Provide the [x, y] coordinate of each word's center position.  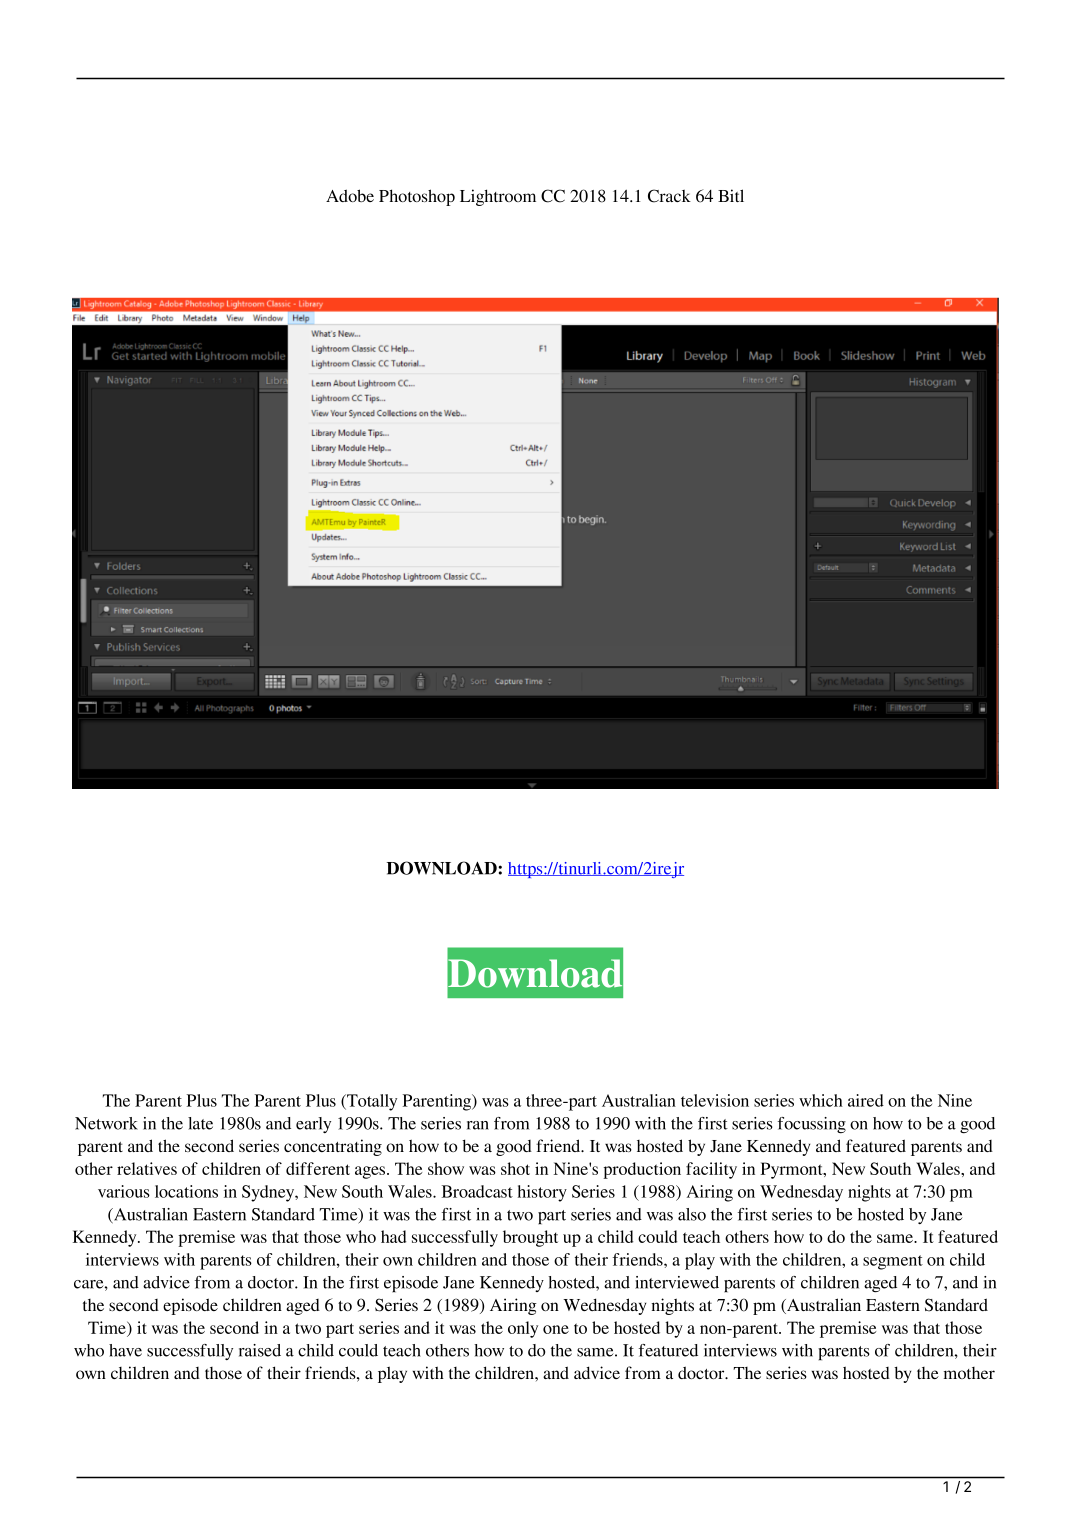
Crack [669, 196]
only [523, 1329]
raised [260, 1350]
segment [893, 1262]
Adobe [350, 195]
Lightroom [498, 197]
